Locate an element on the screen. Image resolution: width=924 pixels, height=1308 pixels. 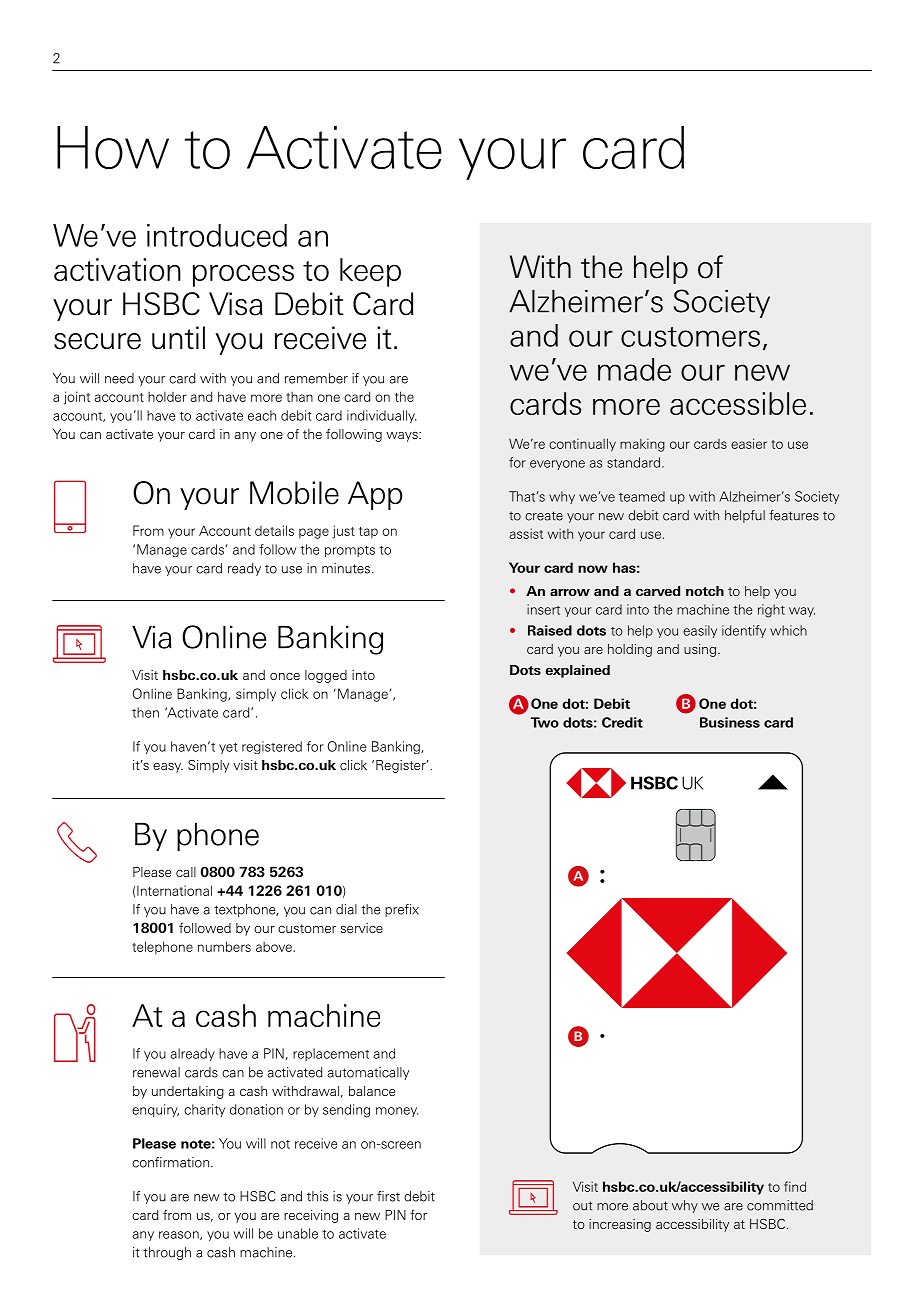
first is located at coordinates (388, 1196).
